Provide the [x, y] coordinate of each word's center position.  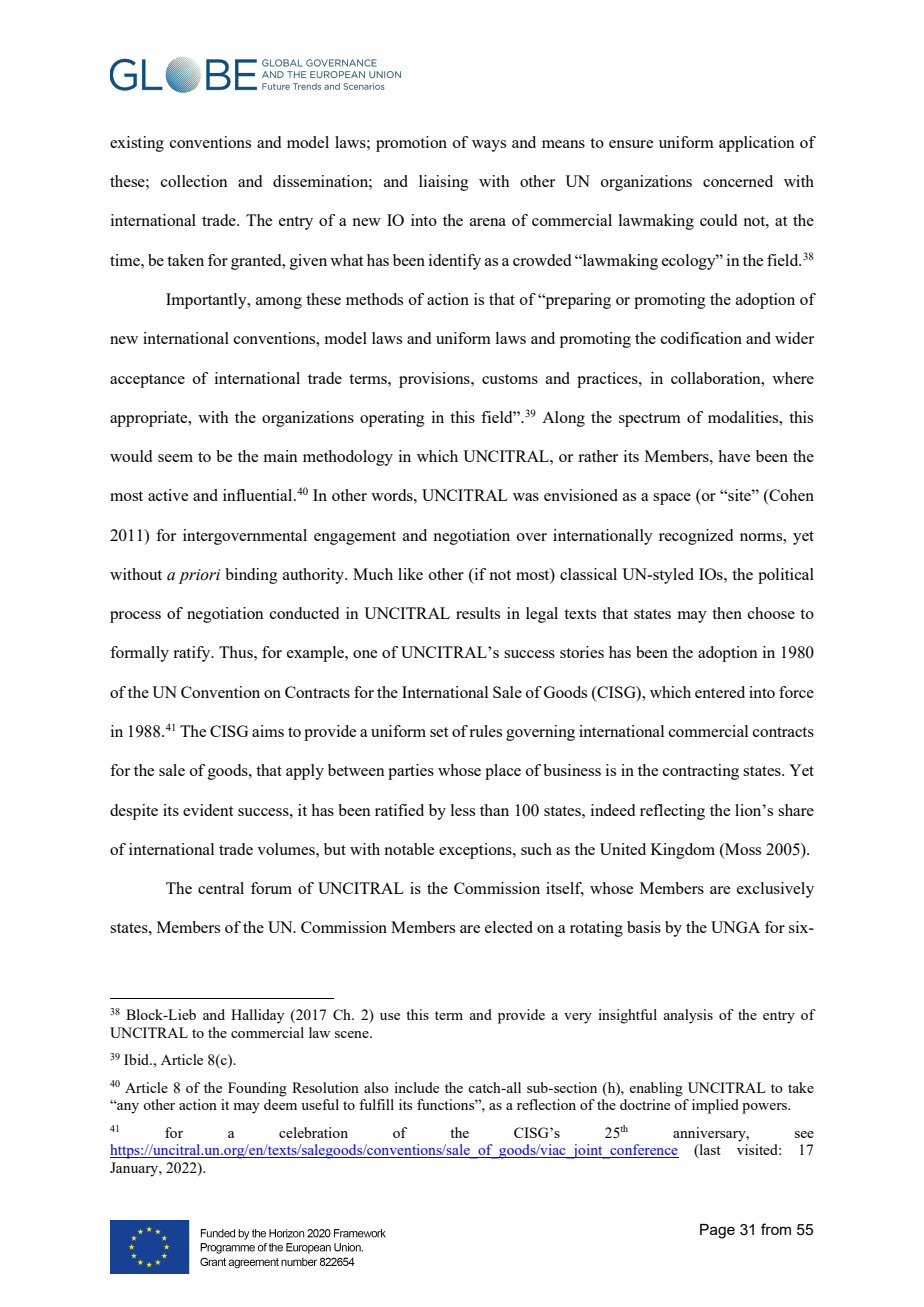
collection [194, 181]
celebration [313, 1132]
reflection [546, 1104]
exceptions [476, 851]
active [168, 495]
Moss [742, 849]
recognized [696, 537]
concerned [738, 181]
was [526, 497]
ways [489, 146]
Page [717, 1231]
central [221, 888]
